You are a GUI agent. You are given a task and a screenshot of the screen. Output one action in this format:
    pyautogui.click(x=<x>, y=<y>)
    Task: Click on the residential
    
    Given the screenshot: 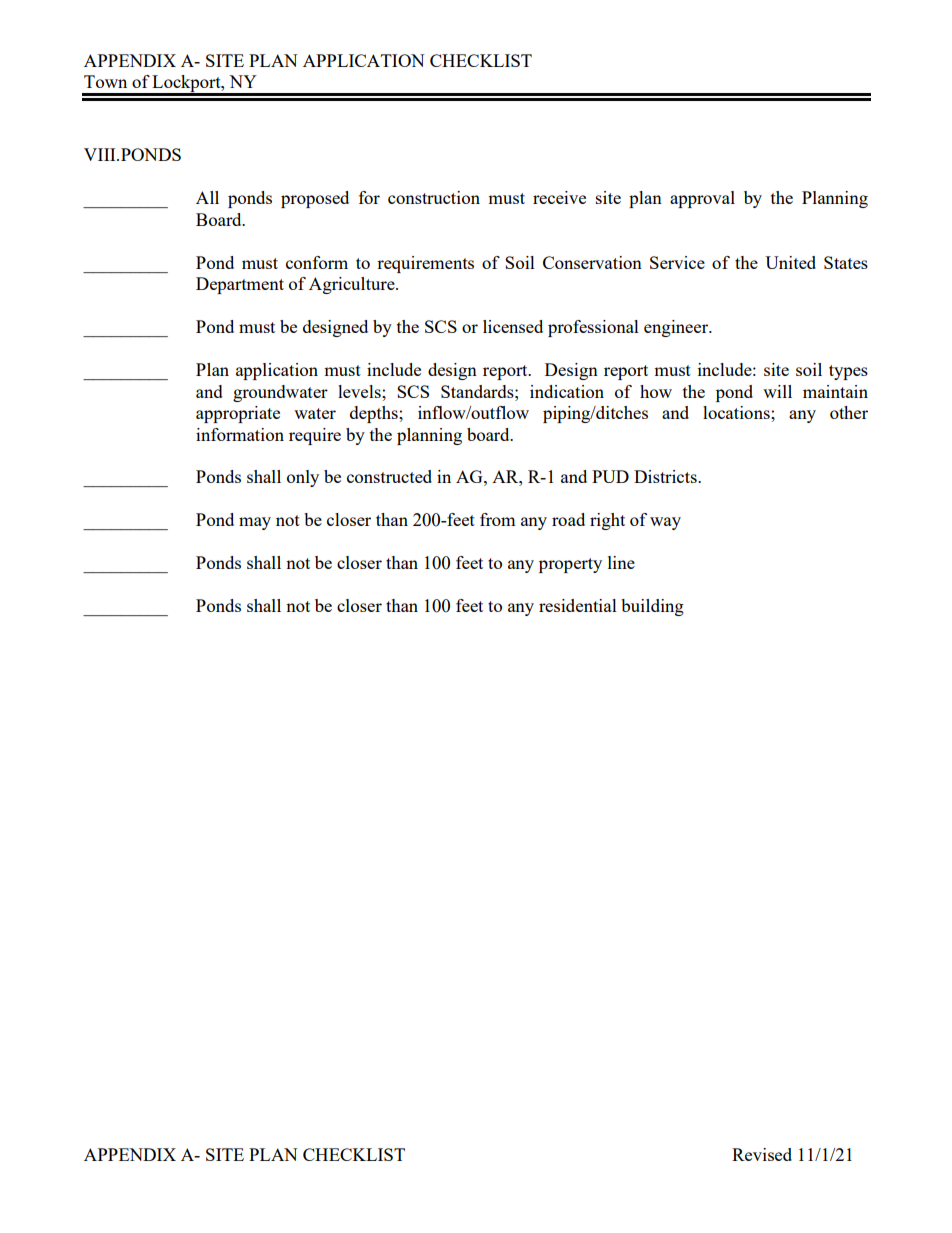 What is the action you would take?
    pyautogui.click(x=578, y=605)
